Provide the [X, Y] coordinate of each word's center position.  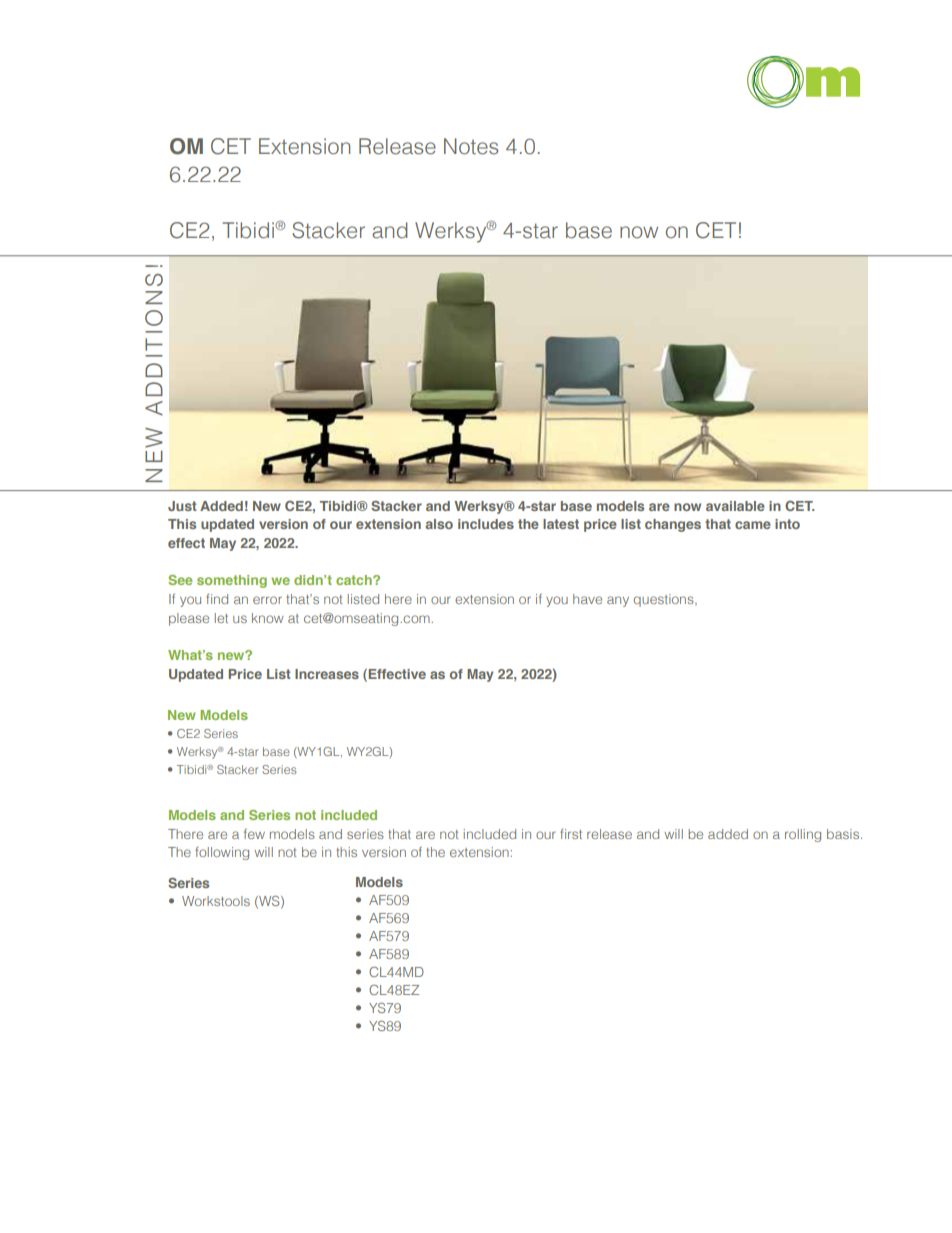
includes [486, 524]
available [735, 506]
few [254, 834]
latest [561, 524]
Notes [471, 146]
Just [182, 506]
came [753, 525]
